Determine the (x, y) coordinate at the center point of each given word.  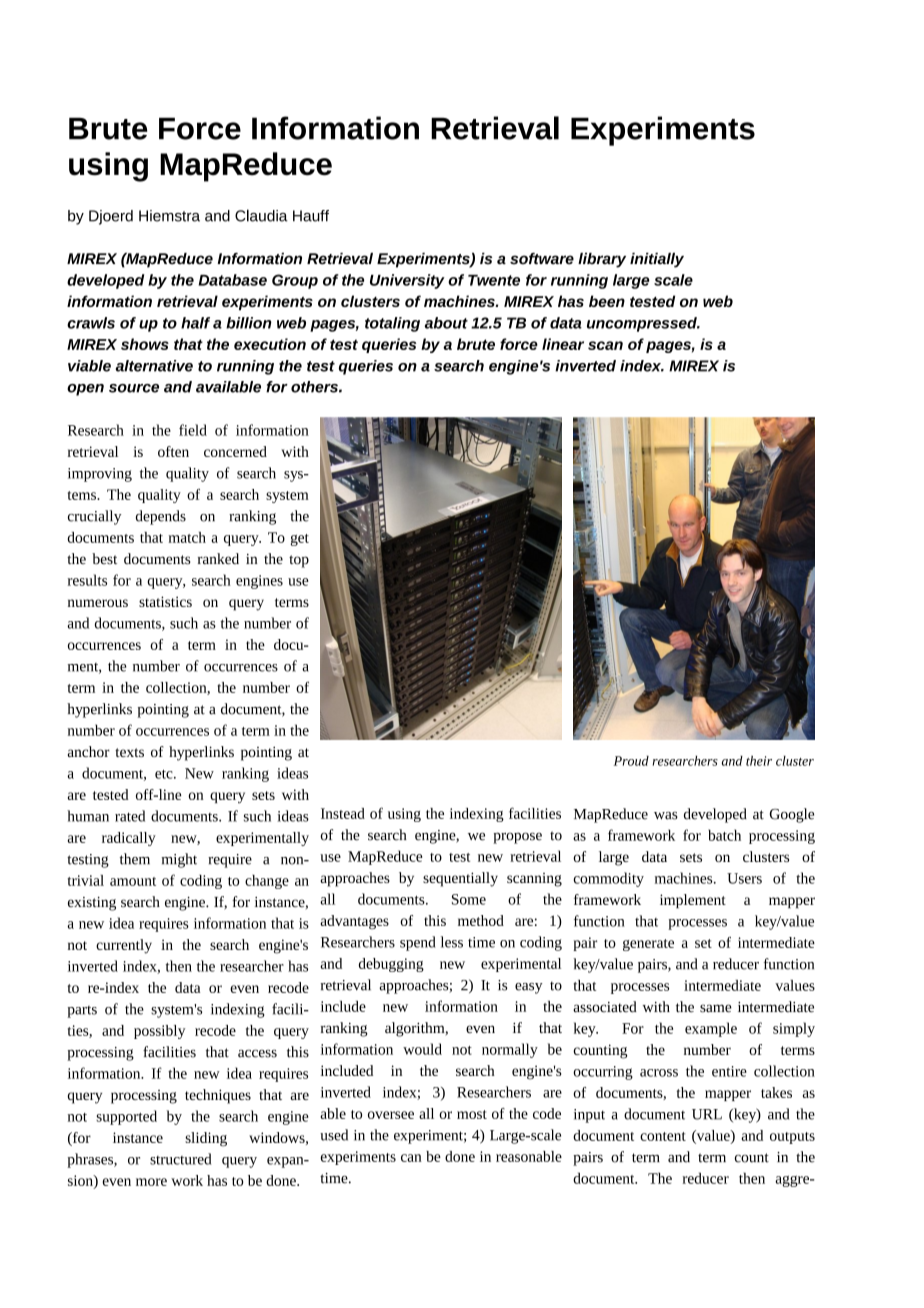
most (472, 1114)
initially (657, 260)
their (759, 761)
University (407, 281)
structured (180, 1159)
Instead (343, 813)
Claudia (261, 215)
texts (129, 752)
